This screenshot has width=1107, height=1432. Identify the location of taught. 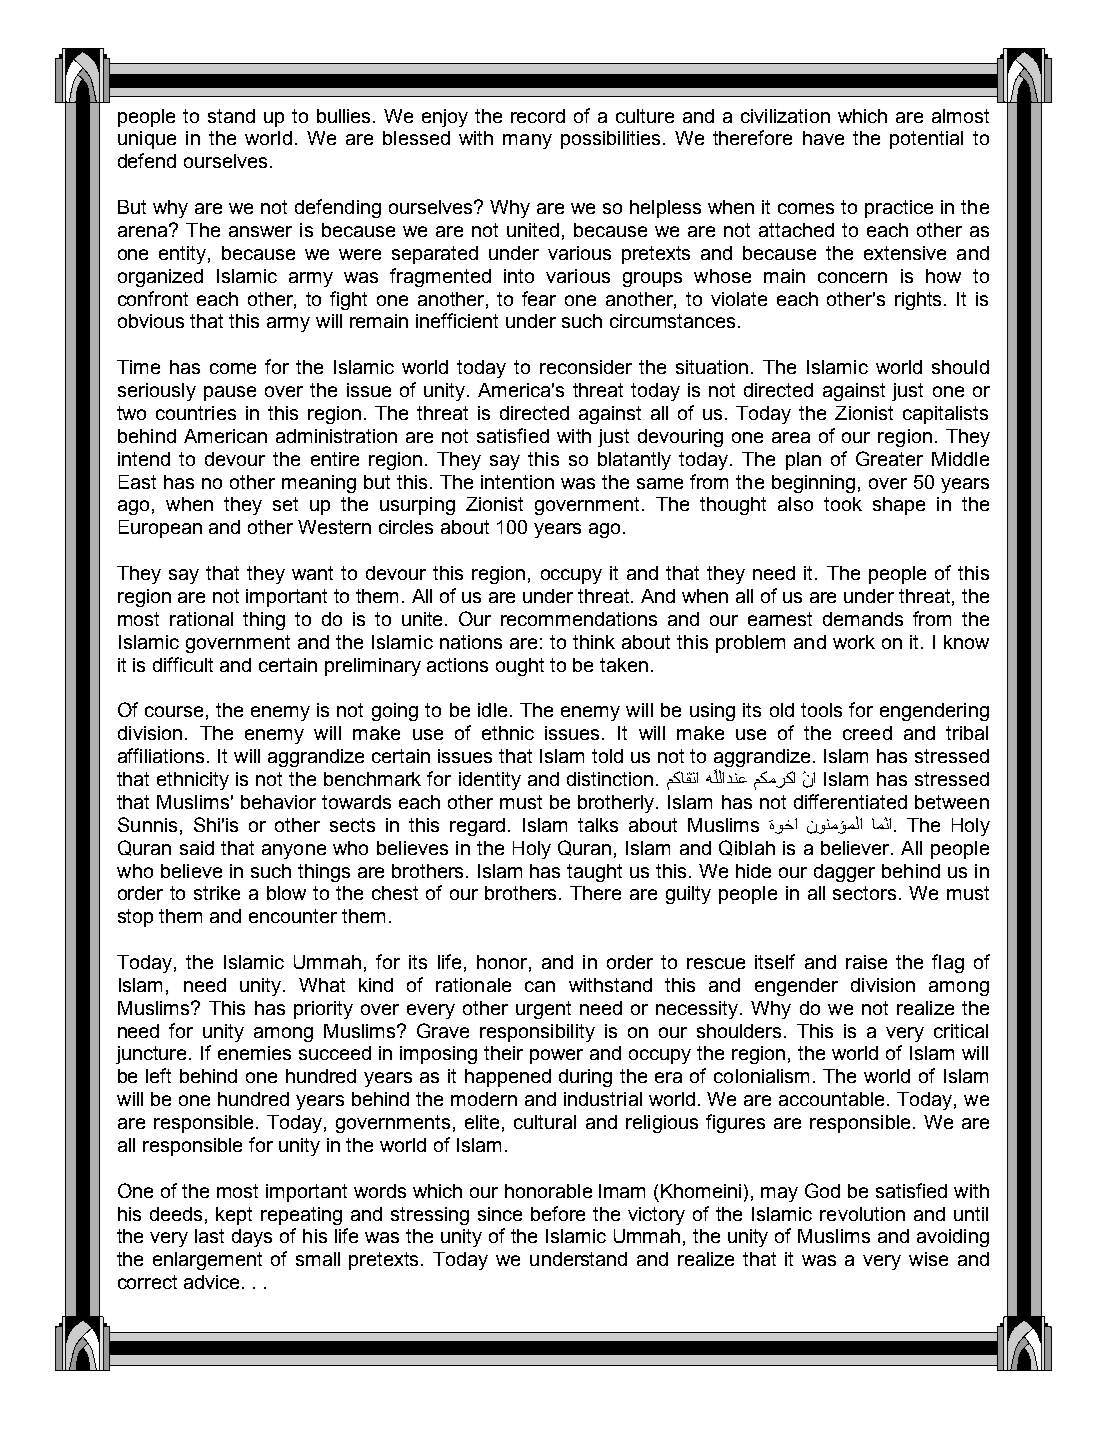
(594, 873).
